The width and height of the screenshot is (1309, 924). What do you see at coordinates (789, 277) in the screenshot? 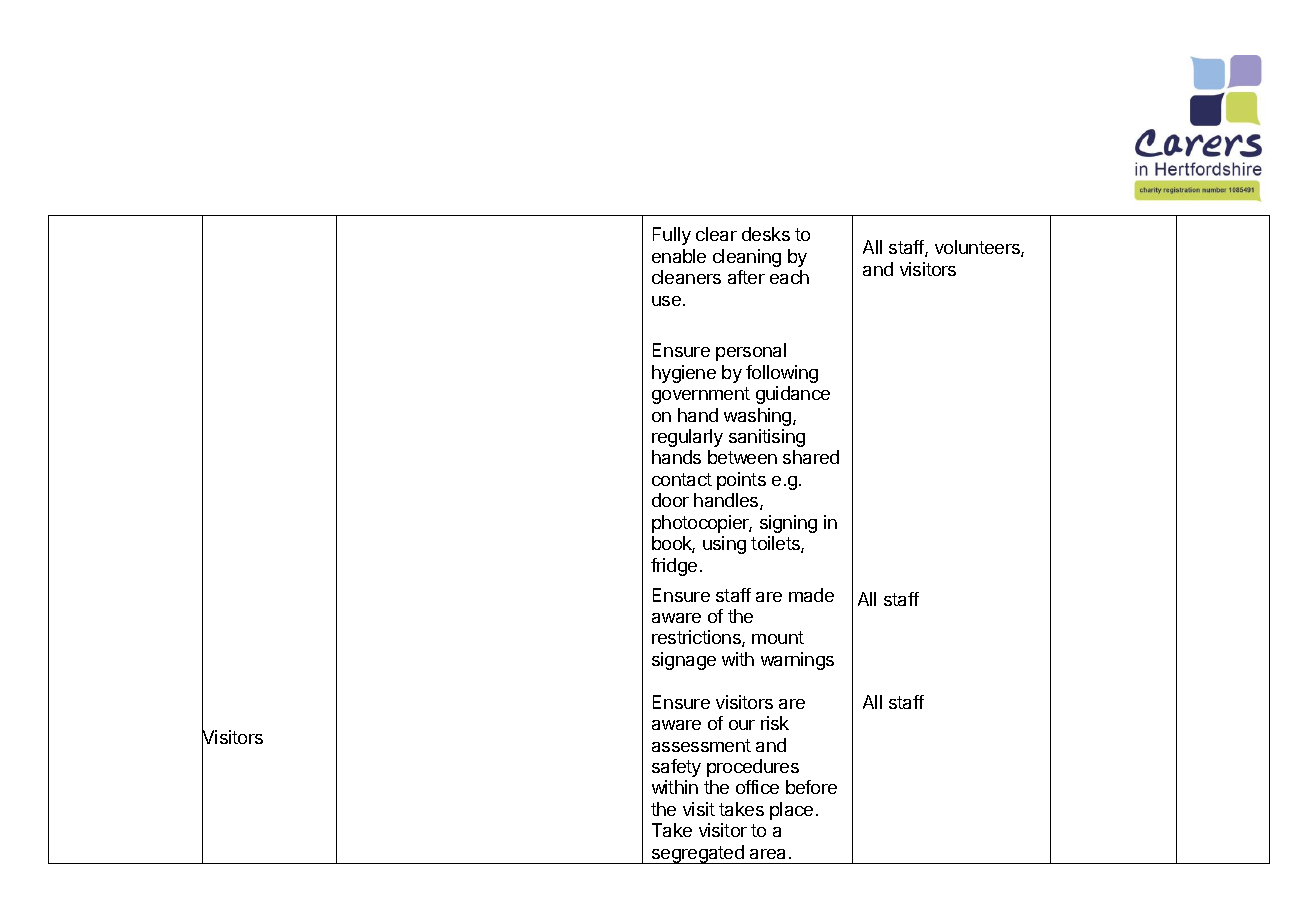
I see `each` at bounding box center [789, 277].
